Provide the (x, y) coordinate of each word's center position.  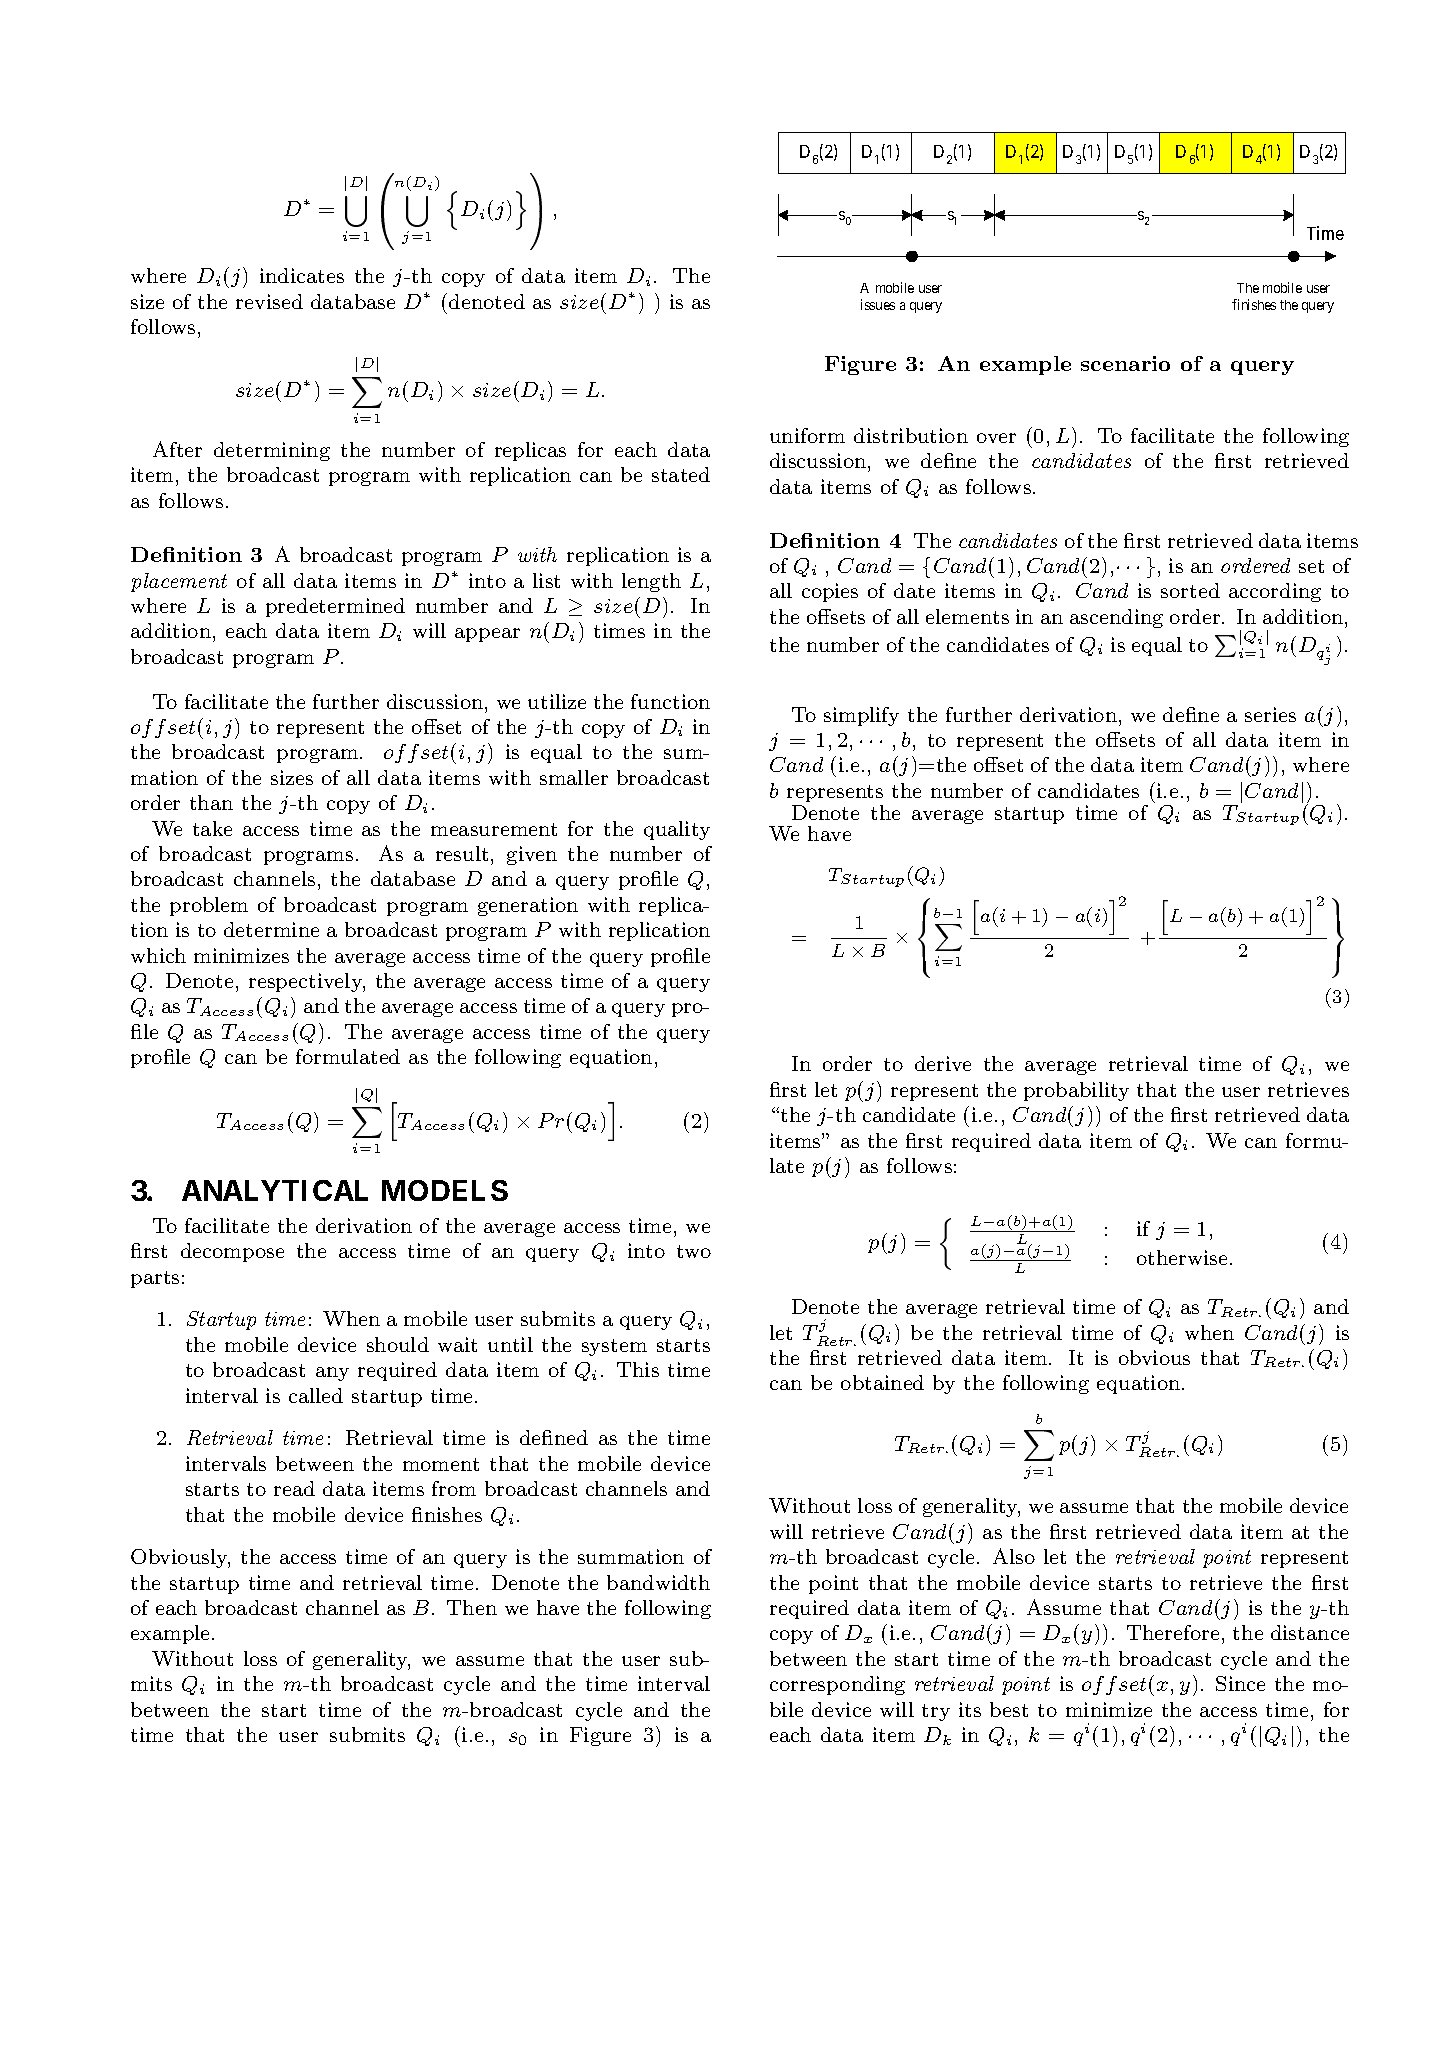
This (638, 1369)
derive (943, 1063)
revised (269, 301)
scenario (1125, 363)
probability (1076, 1091)
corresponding (837, 1685)
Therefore (1173, 1632)
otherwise (1182, 1257)
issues (878, 304)
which (158, 955)
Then (472, 1607)
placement (179, 582)
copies (830, 592)
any (332, 1374)
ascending (1116, 618)
